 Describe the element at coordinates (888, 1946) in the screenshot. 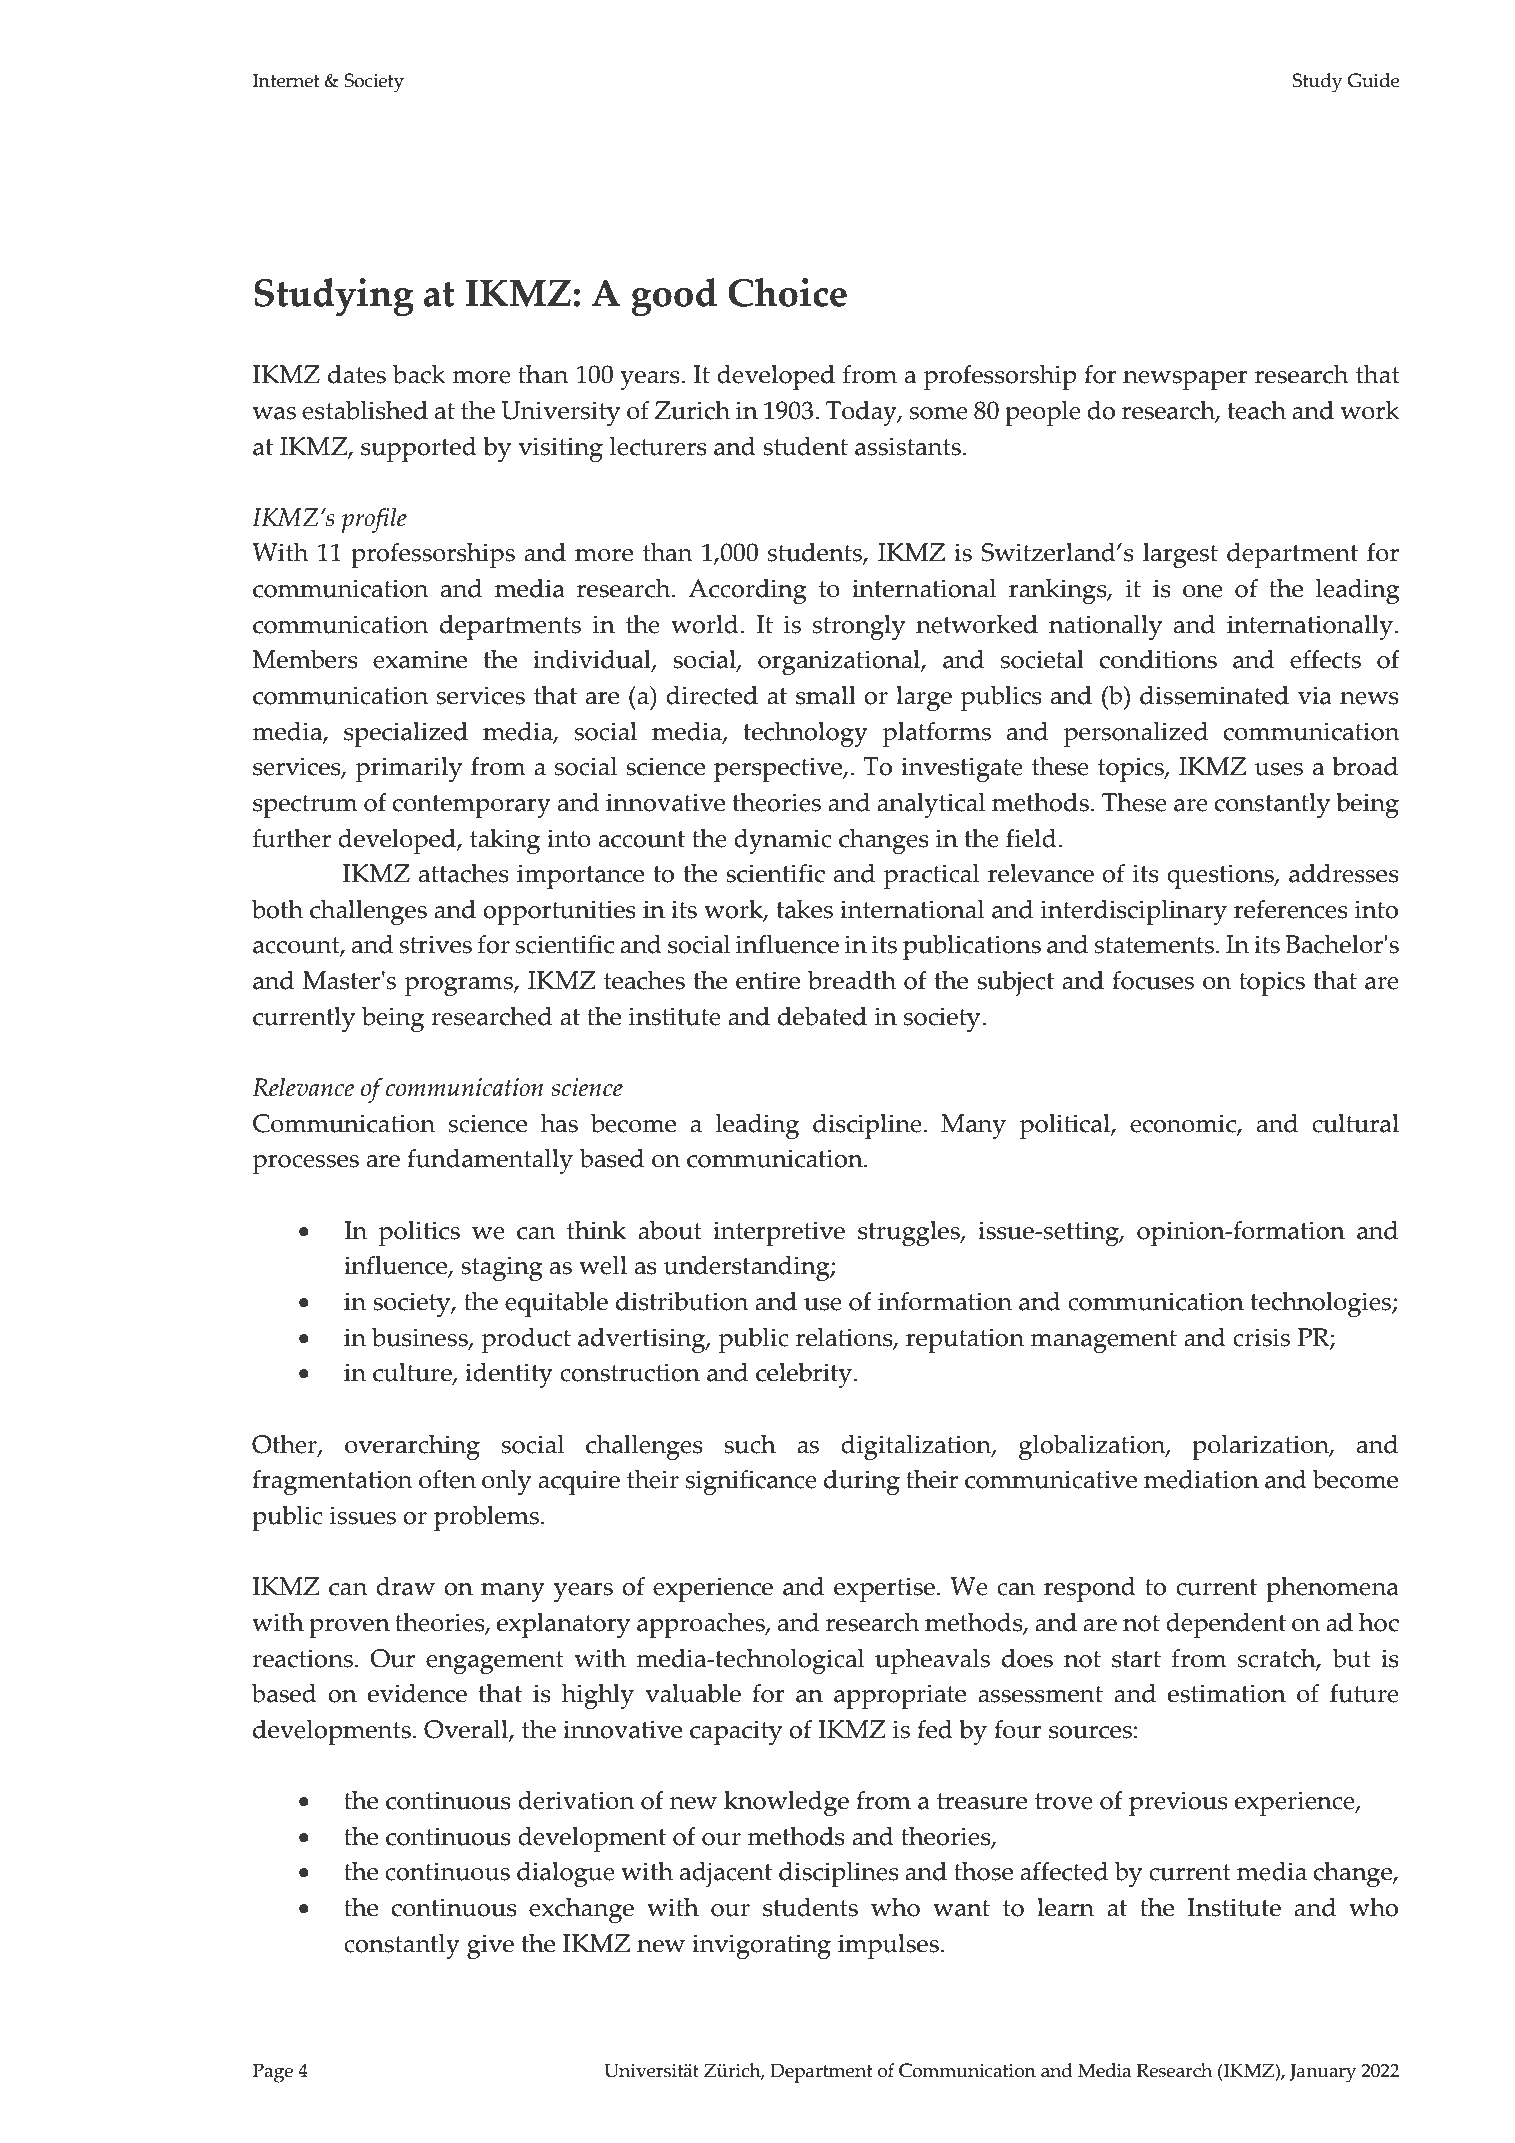

I see `impulses` at that location.
